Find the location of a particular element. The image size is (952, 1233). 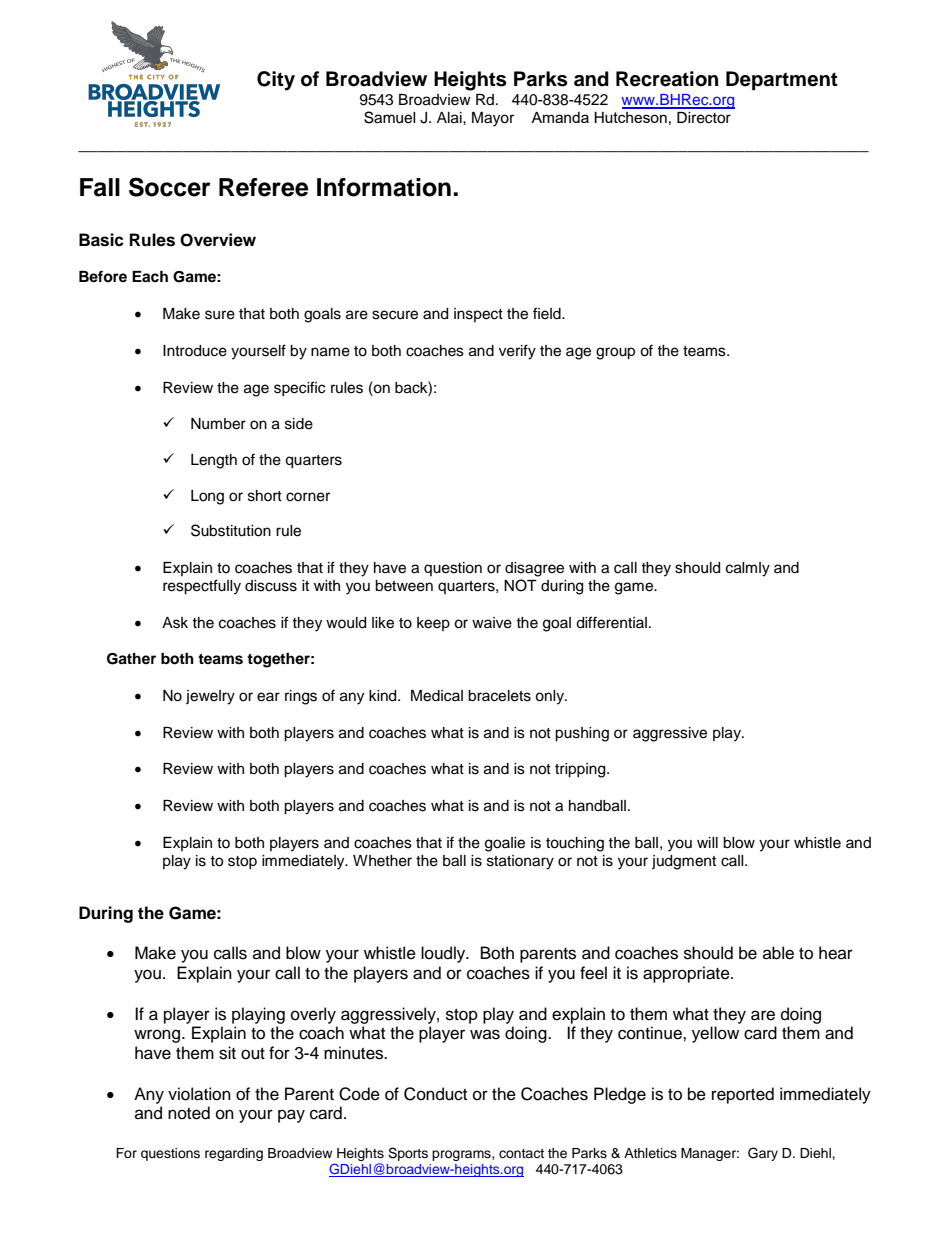

Conduct is located at coordinates (435, 1094).
